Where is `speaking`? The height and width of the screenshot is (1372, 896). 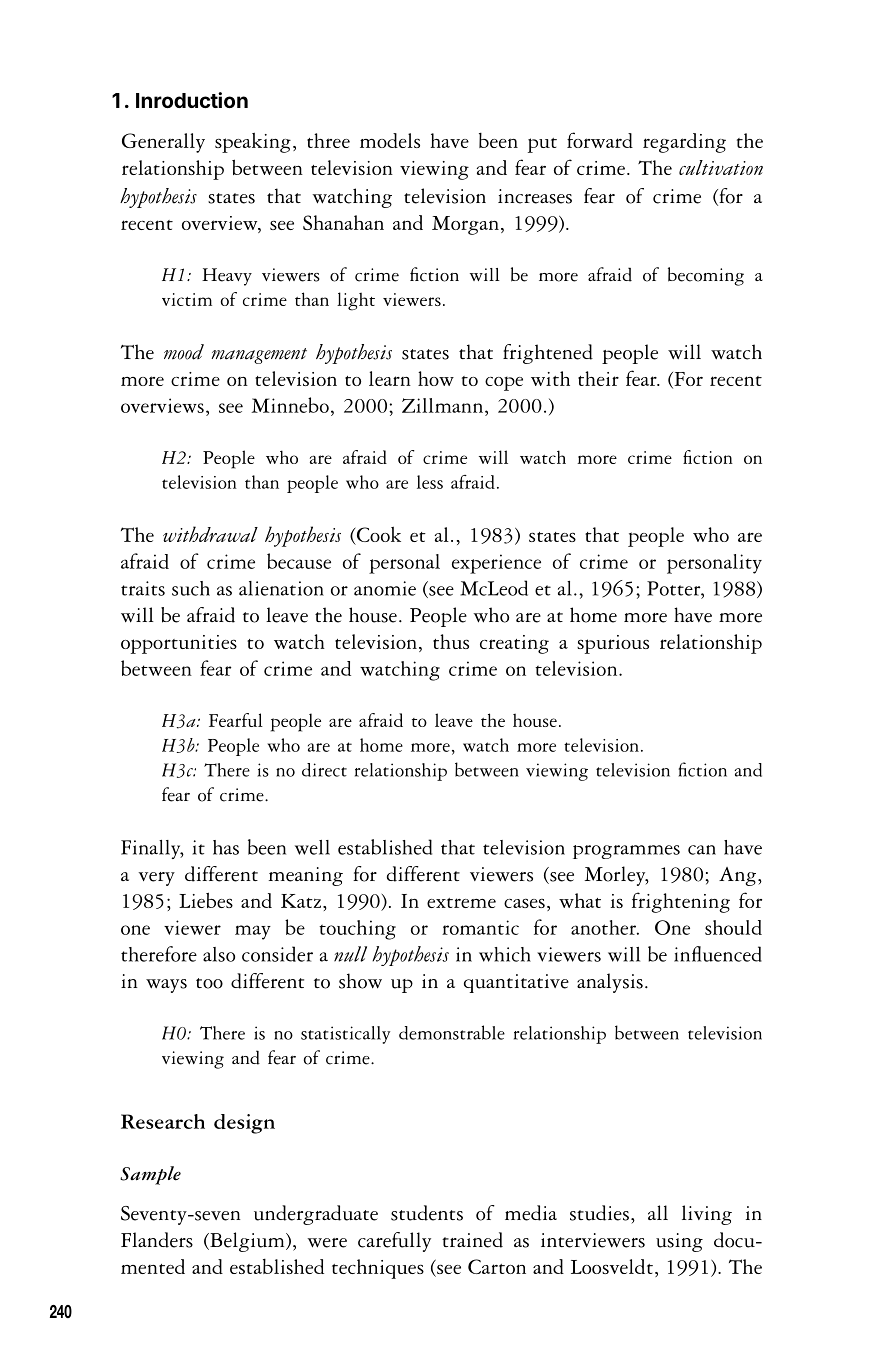
speaking is located at coordinates (253, 142).
